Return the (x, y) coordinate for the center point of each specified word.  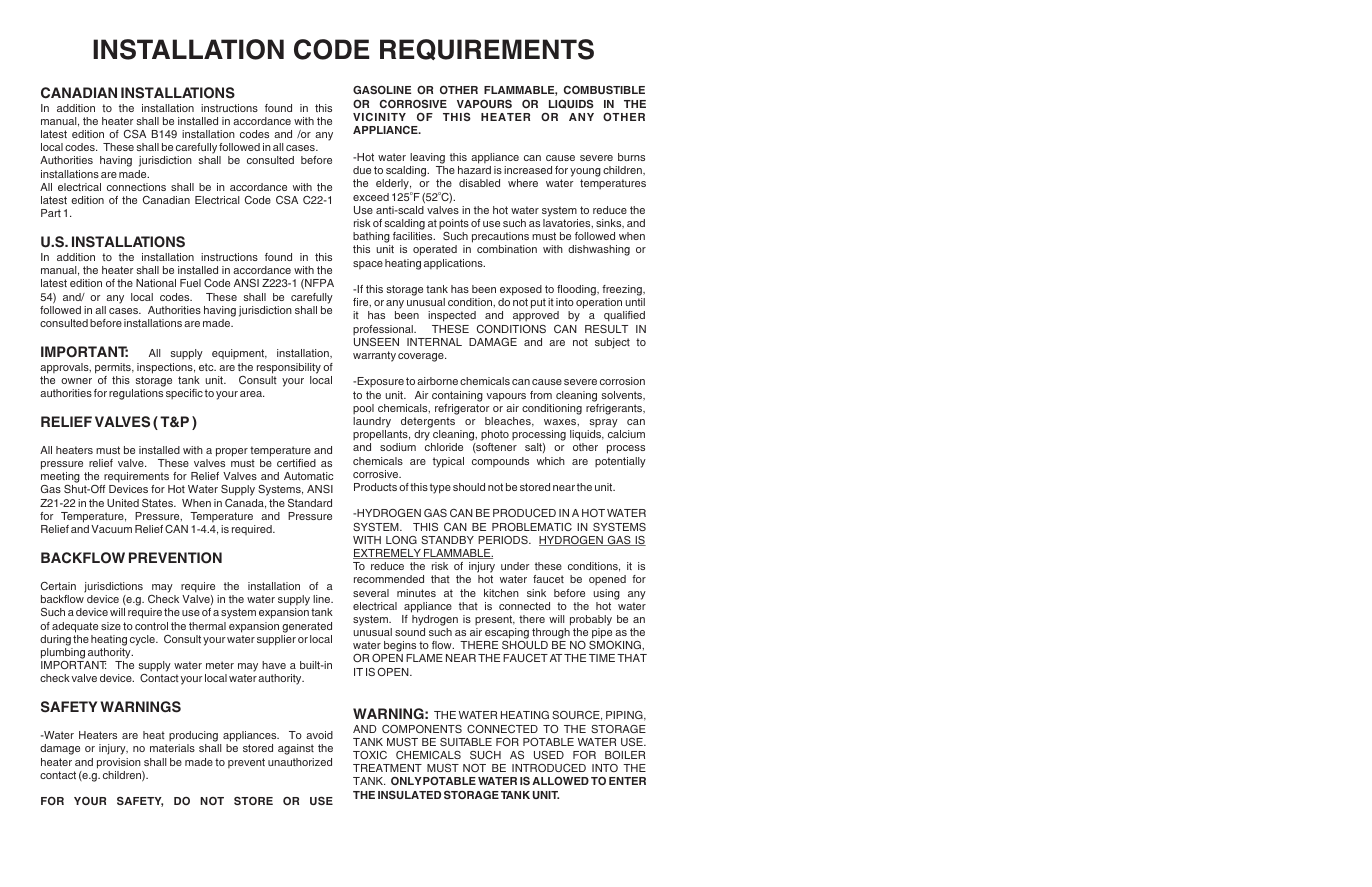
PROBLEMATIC (532, 527)
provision (119, 763)
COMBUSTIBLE (604, 89)
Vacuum (111, 529)
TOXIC (370, 755)
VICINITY (379, 117)
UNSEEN (376, 342)
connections (136, 187)
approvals (65, 368)
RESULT (606, 329)
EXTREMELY (388, 554)
